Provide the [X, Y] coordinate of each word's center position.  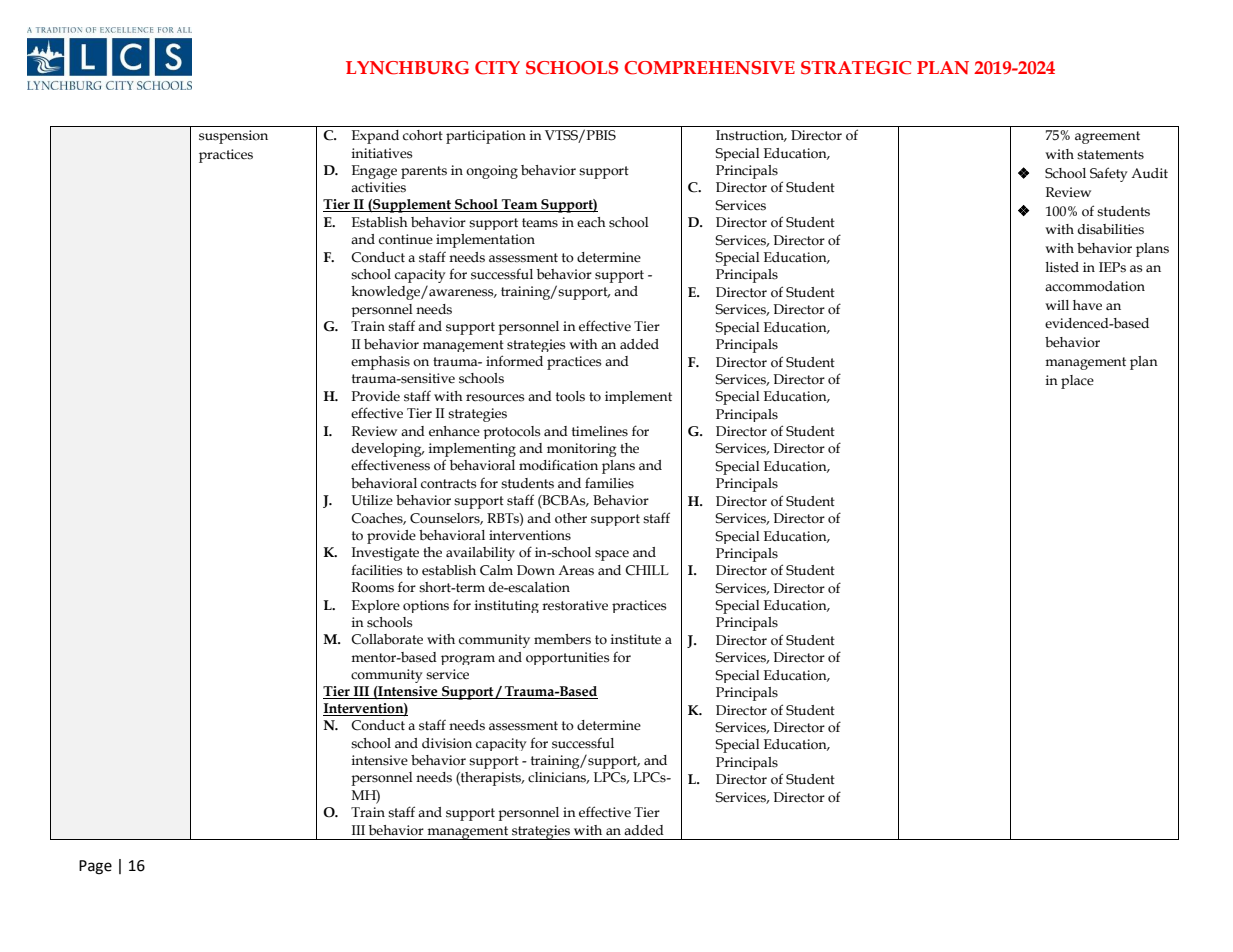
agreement [1107, 137]
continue [406, 239]
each [591, 222]
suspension [233, 137]
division [447, 743]
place [1077, 382]
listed [1062, 267]
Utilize [372, 500]
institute [636, 639]
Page [95, 867]
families [609, 483]
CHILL [647, 570]
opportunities [567, 658]
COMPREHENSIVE [709, 68]
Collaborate [387, 639]
